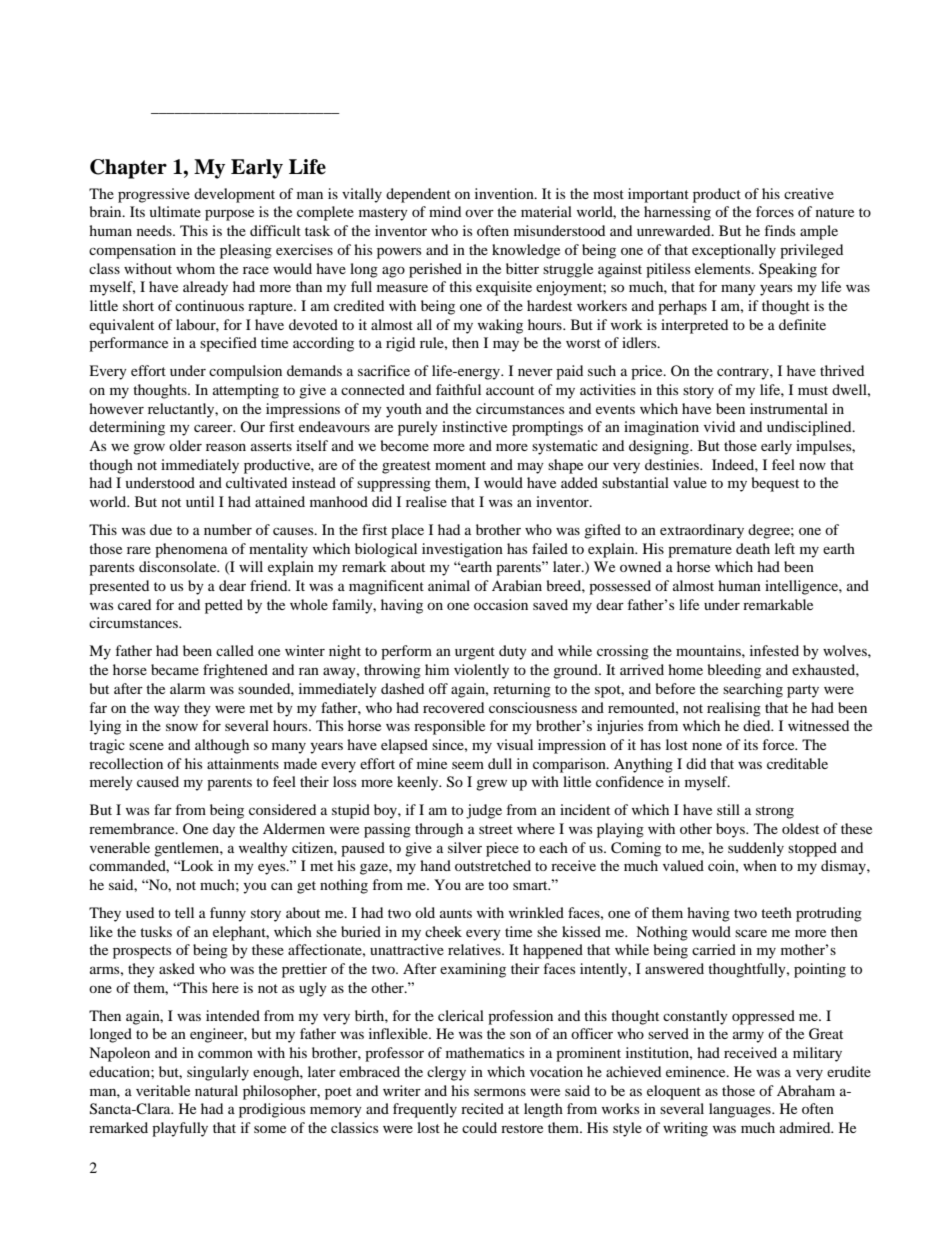 The width and height of the document is (952, 1233). Describe the element at coordinates (175, 669) in the document. I see `became` at that location.
